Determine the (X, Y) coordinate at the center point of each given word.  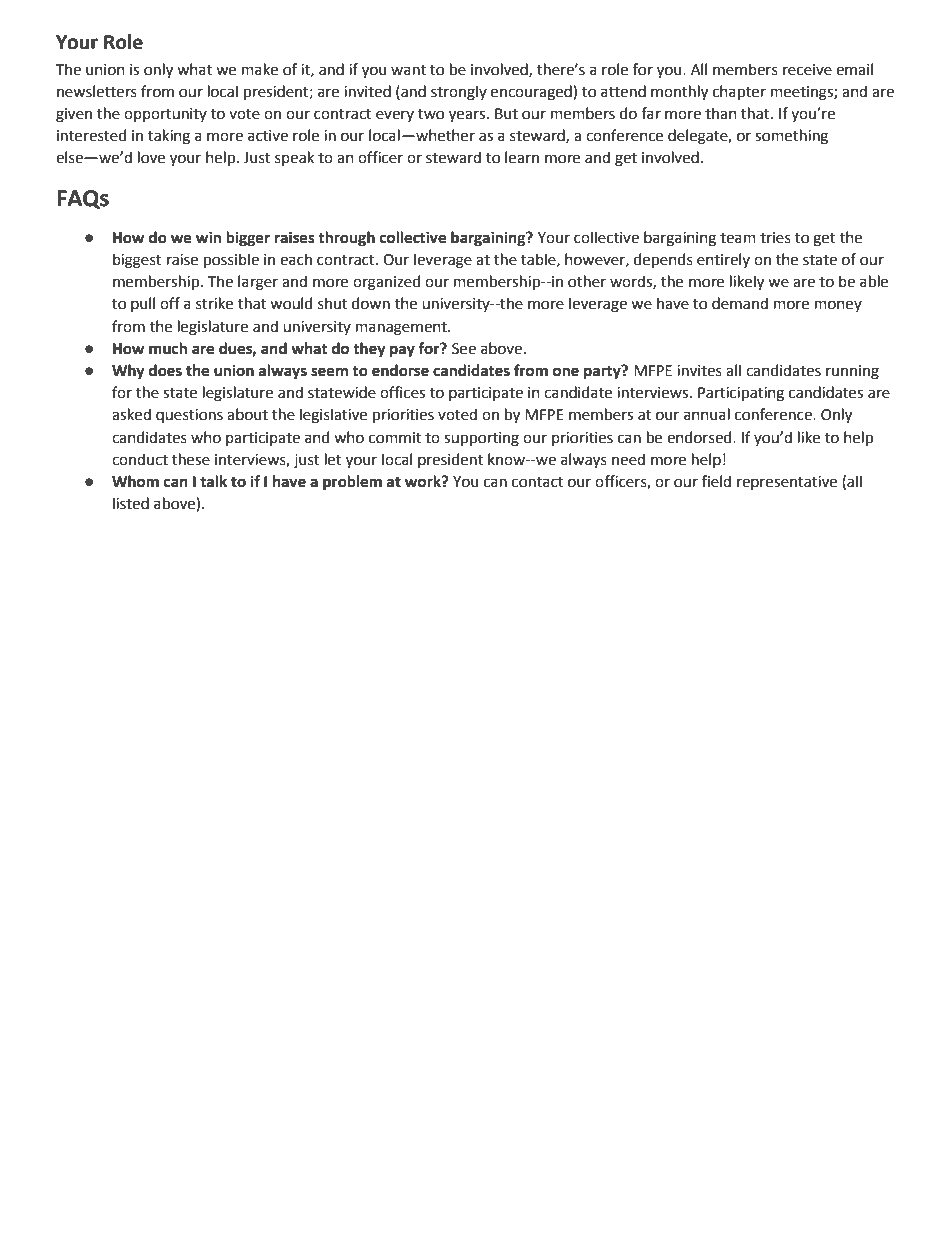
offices (402, 392)
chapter (739, 92)
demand (740, 303)
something (791, 137)
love (151, 157)
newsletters (97, 91)
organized (386, 283)
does (165, 370)
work (424, 481)
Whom (135, 481)
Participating (741, 394)
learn (522, 157)
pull (143, 304)
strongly (459, 93)
